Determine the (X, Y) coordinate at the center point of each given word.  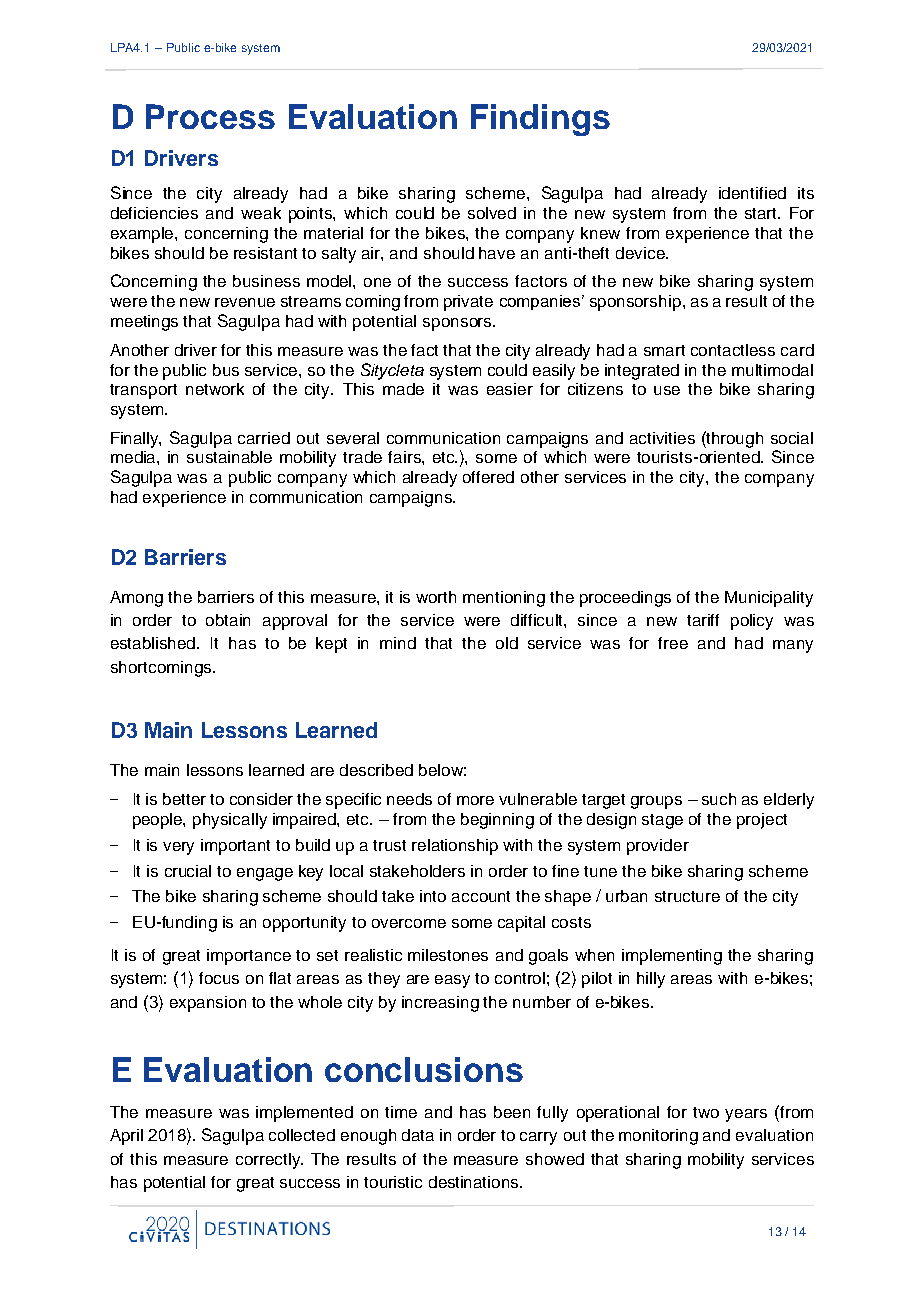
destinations (475, 1182)
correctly (269, 1161)
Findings (540, 120)
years (746, 1115)
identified (752, 193)
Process (210, 116)
